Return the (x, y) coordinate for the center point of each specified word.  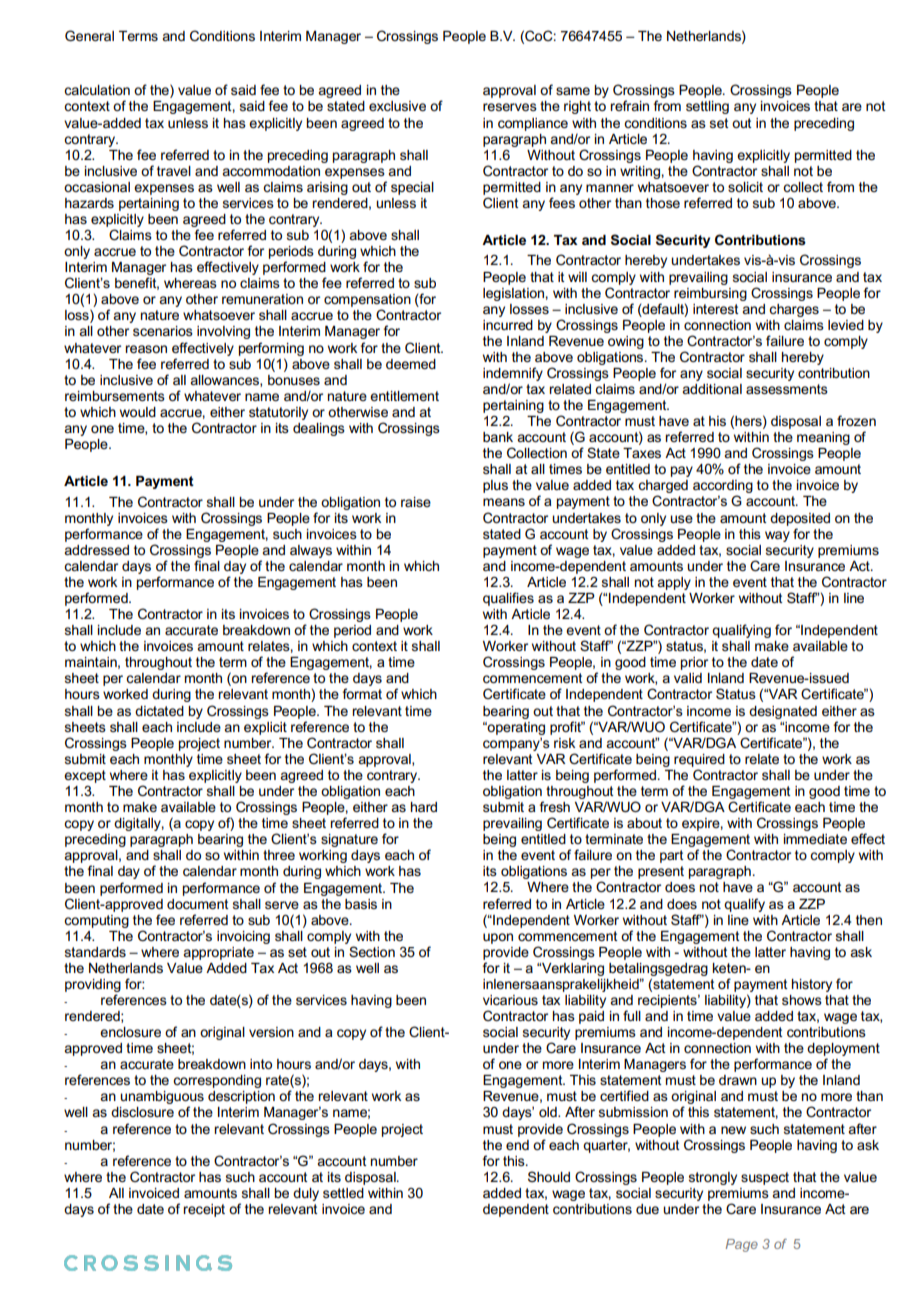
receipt (204, 1210)
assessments (787, 389)
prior (694, 663)
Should (549, 1176)
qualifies (508, 599)
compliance (533, 124)
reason (146, 349)
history (812, 985)
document (198, 904)
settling (707, 107)
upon (498, 938)
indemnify (513, 375)
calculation (97, 90)
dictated (159, 711)
